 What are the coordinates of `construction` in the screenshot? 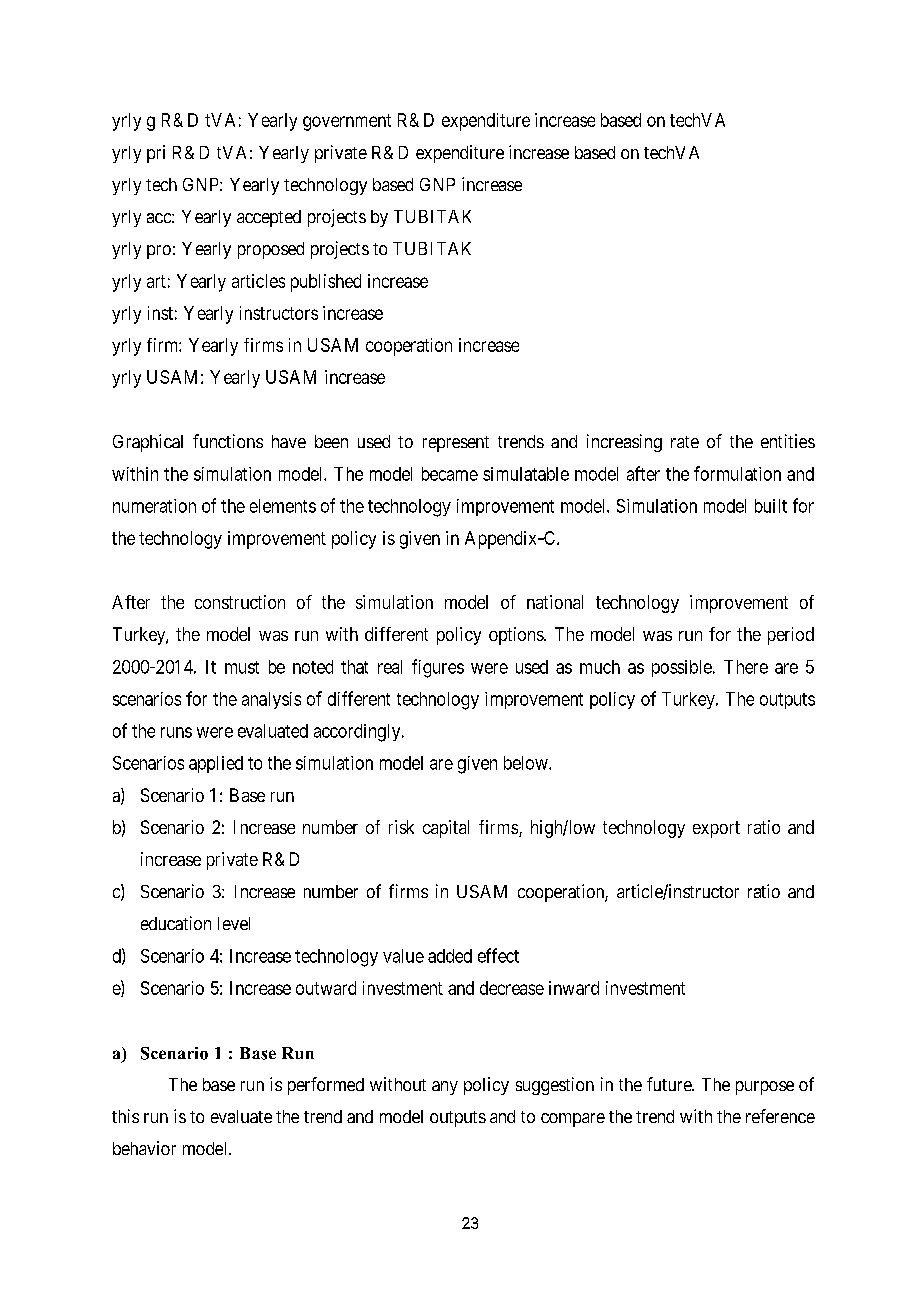 It's located at (240, 602).
